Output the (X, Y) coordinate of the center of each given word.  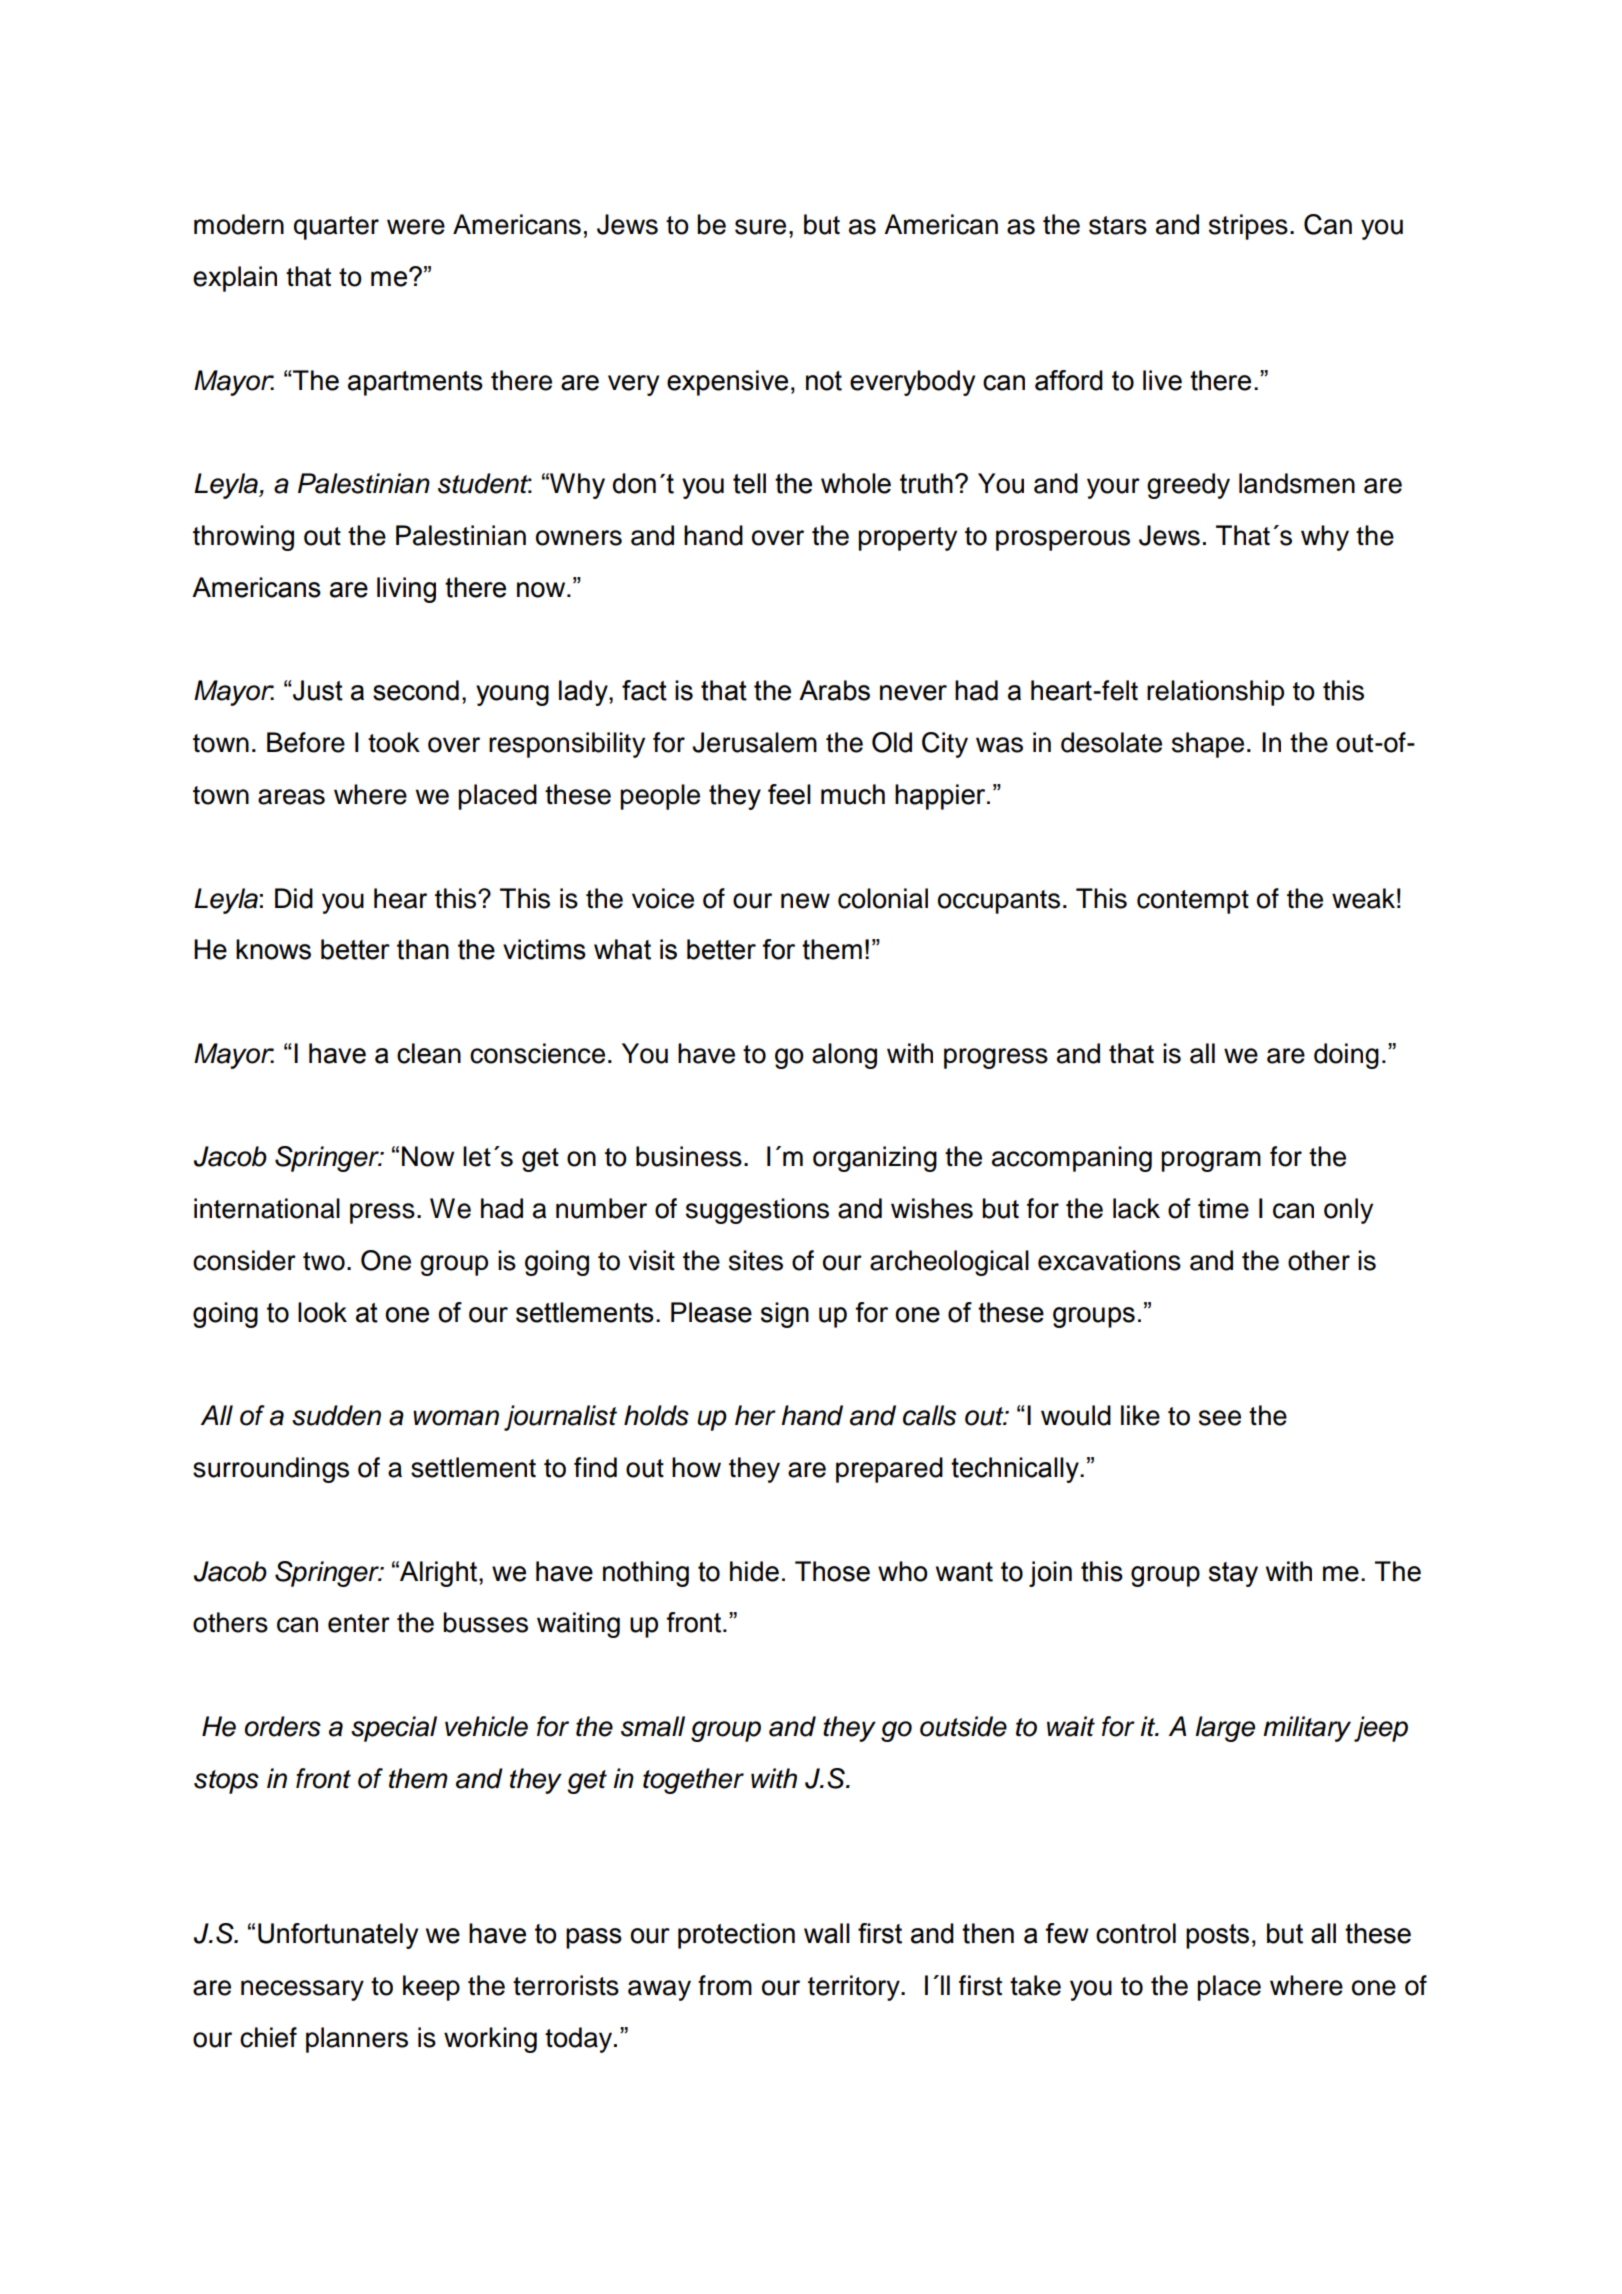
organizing (875, 1159)
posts (1217, 1936)
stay (1233, 1574)
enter (359, 1623)
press (382, 1213)
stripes (1248, 227)
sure (760, 227)
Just (317, 690)
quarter (336, 228)
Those (832, 1571)
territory (855, 1988)
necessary (302, 1990)
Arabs (834, 690)
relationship (1215, 693)
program (1211, 1161)
